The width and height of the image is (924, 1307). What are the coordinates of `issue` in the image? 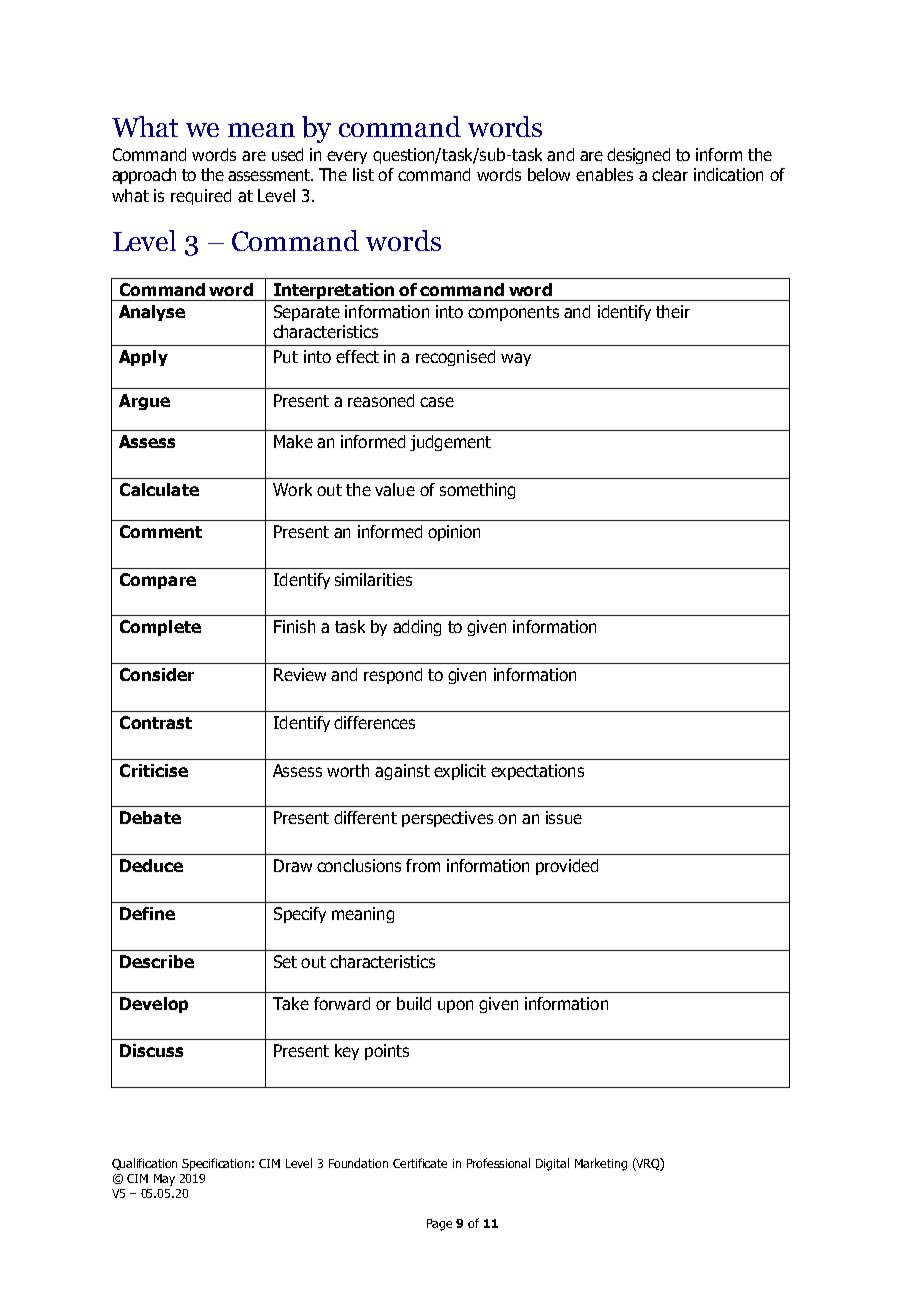 It's located at (564, 817).
